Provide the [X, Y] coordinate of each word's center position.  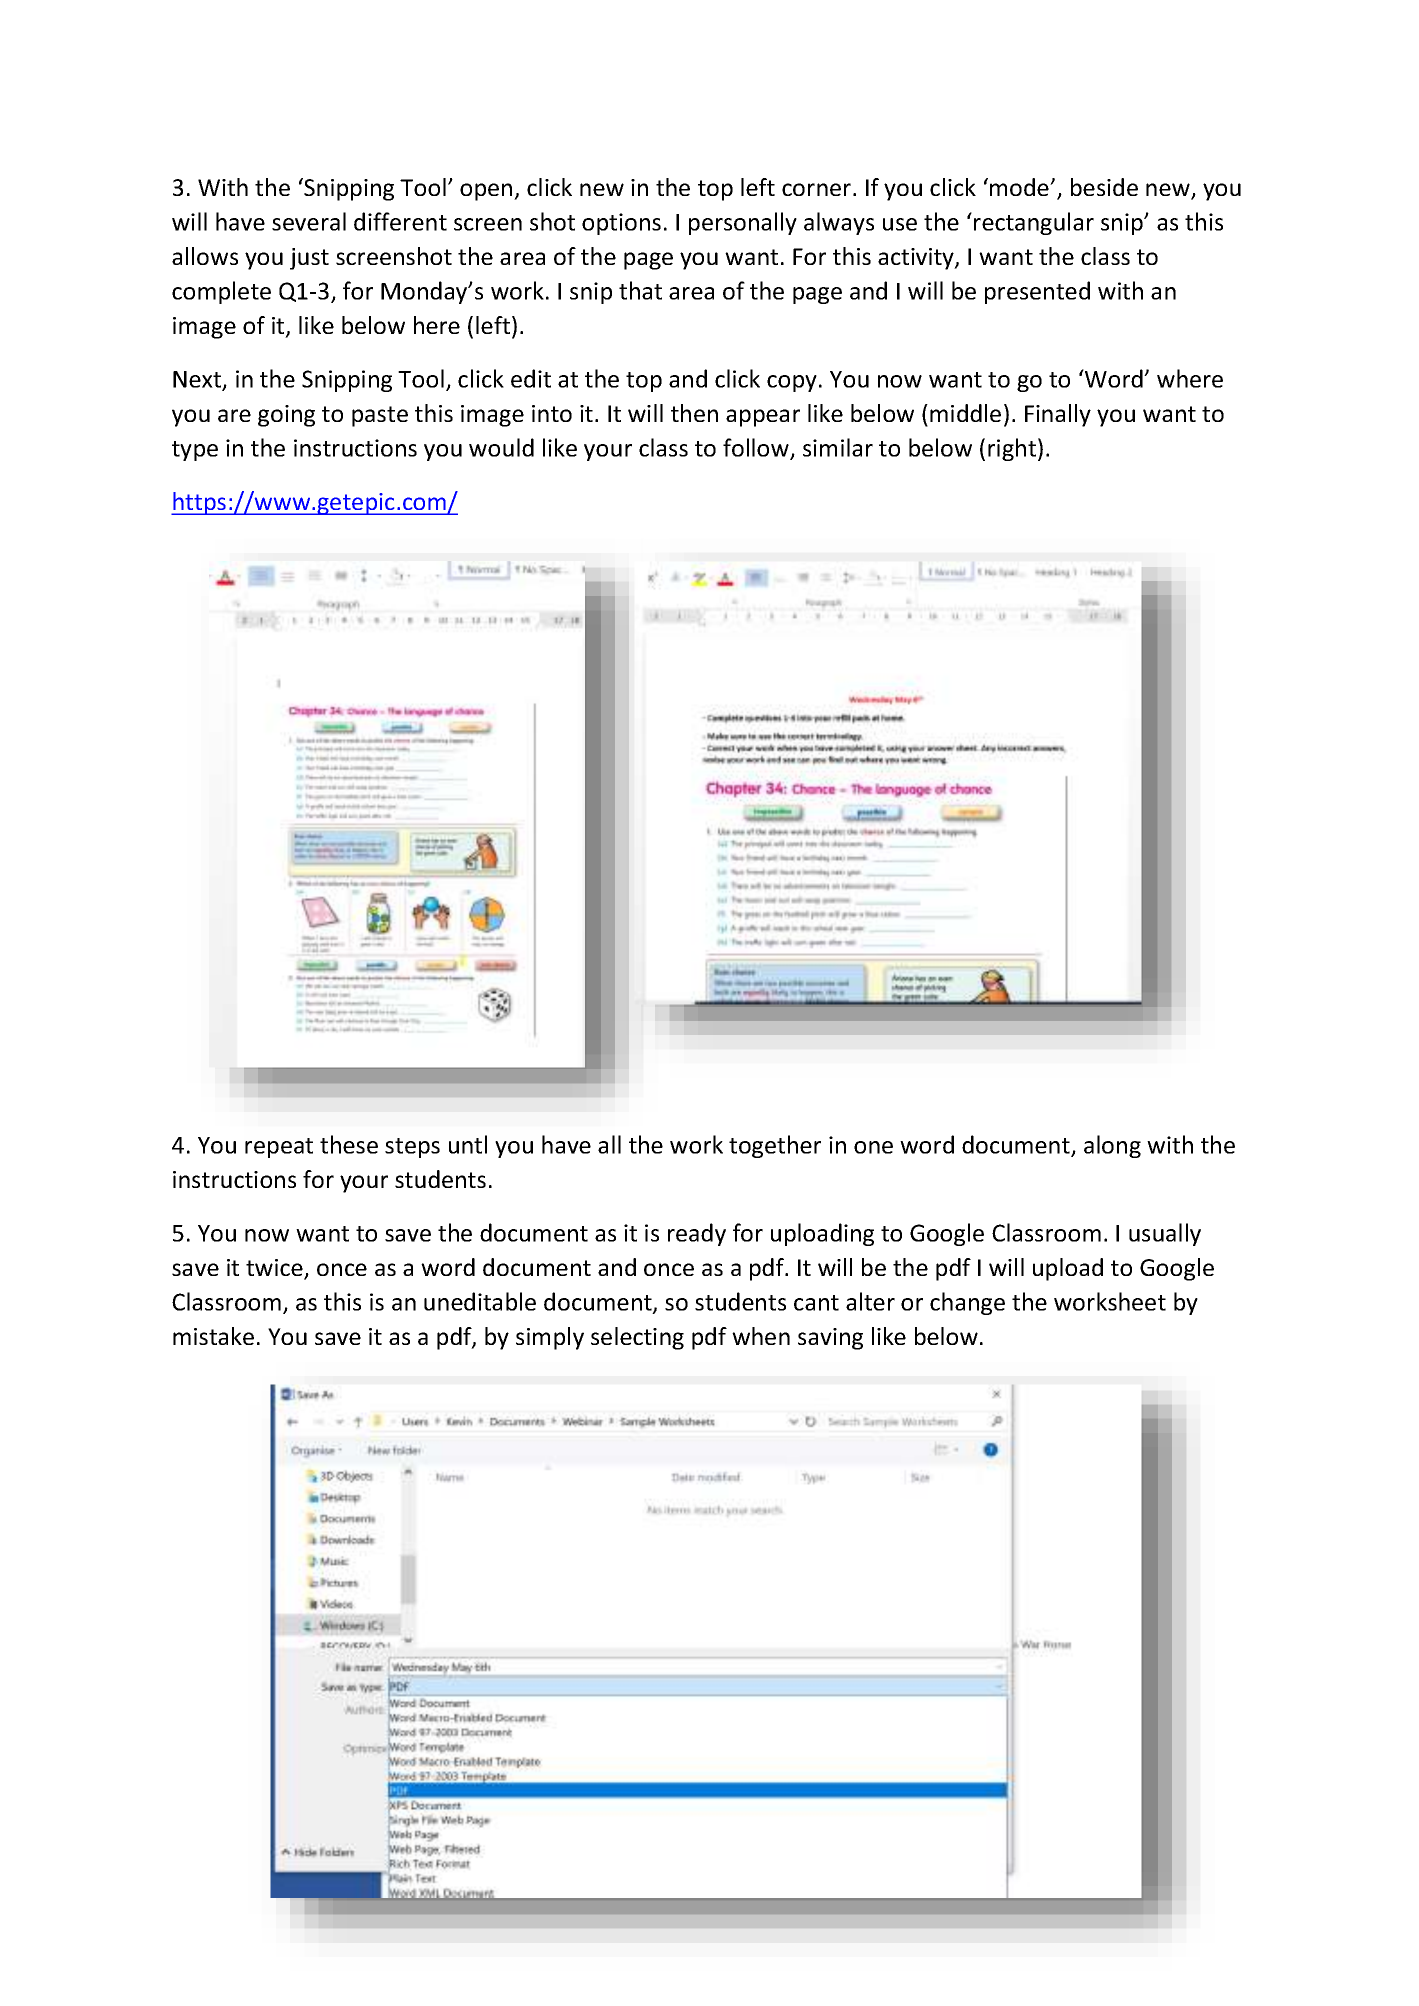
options [621, 224]
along [1112, 1146]
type [195, 451]
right [1012, 449]
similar [838, 447]
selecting [637, 1338]
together [775, 1146]
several [309, 221]
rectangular [1034, 223]
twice [275, 1269]
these [349, 1144]
